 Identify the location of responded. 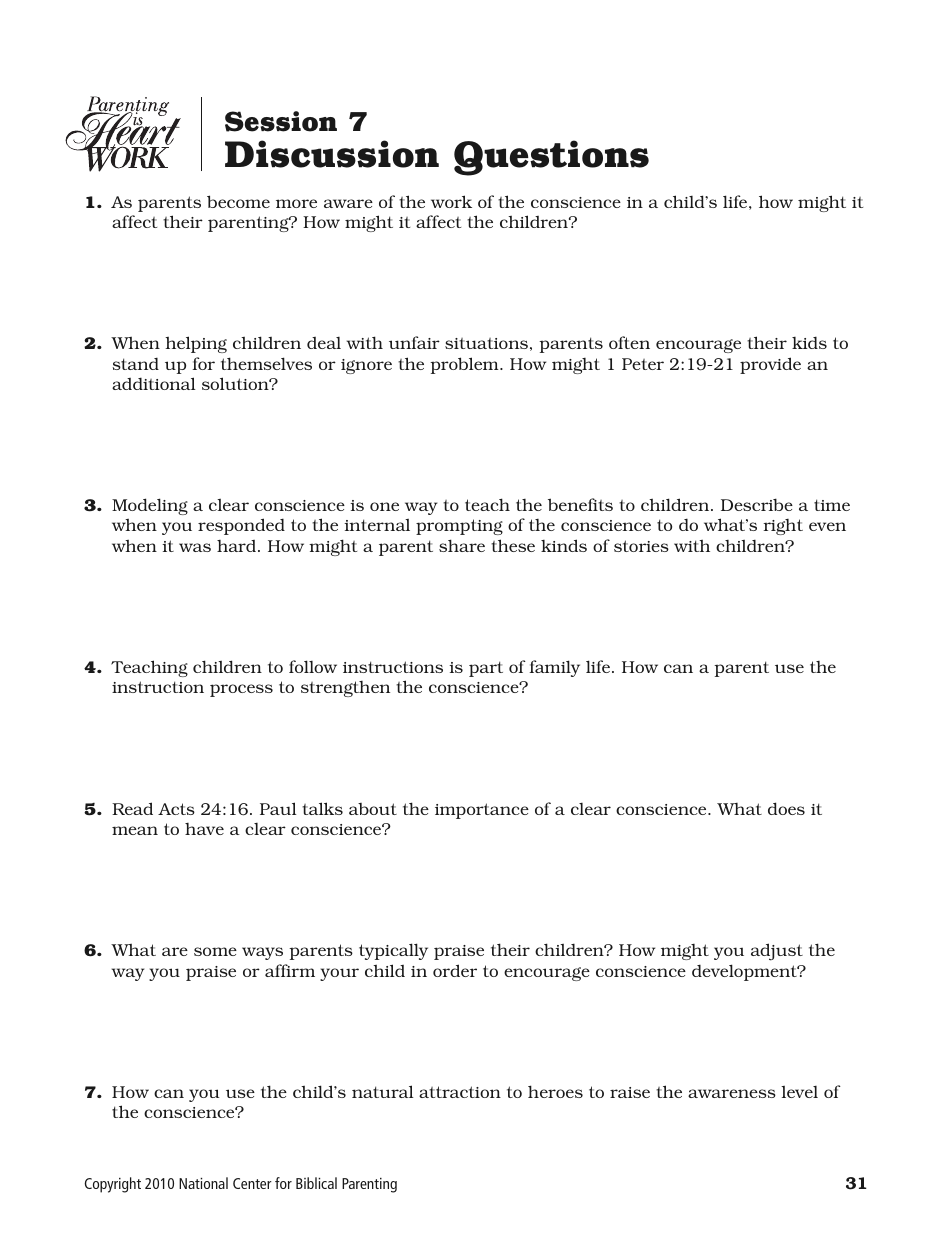
(241, 526).
